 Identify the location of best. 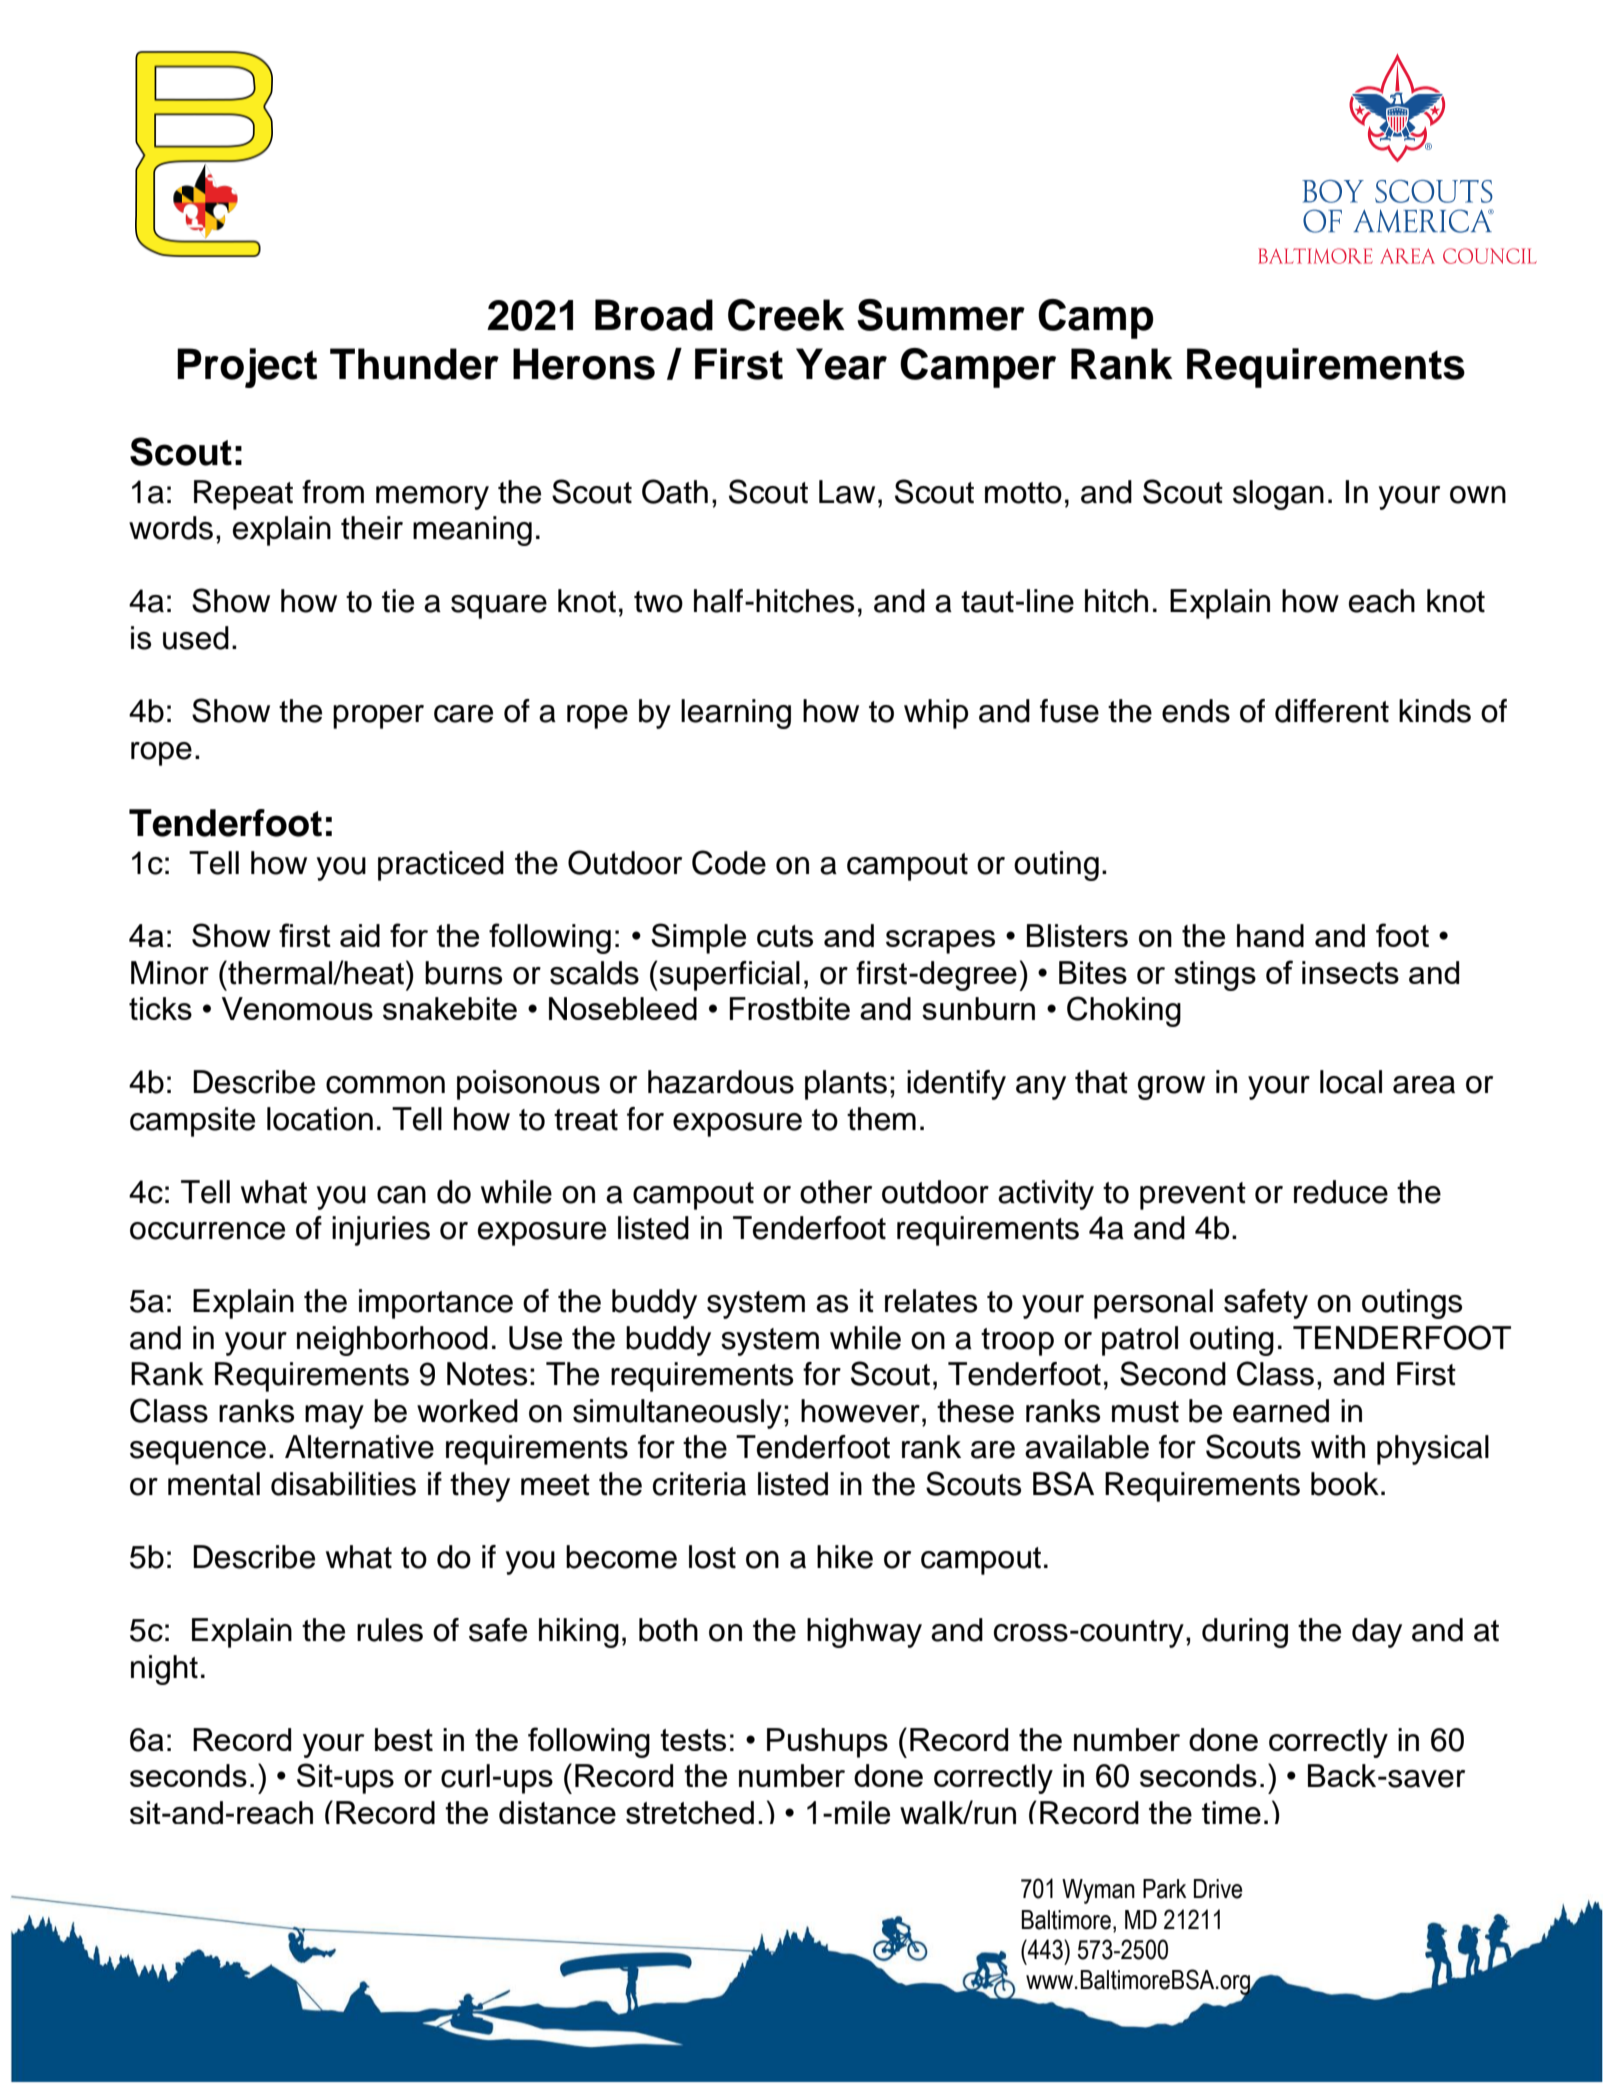
(404, 1739).
